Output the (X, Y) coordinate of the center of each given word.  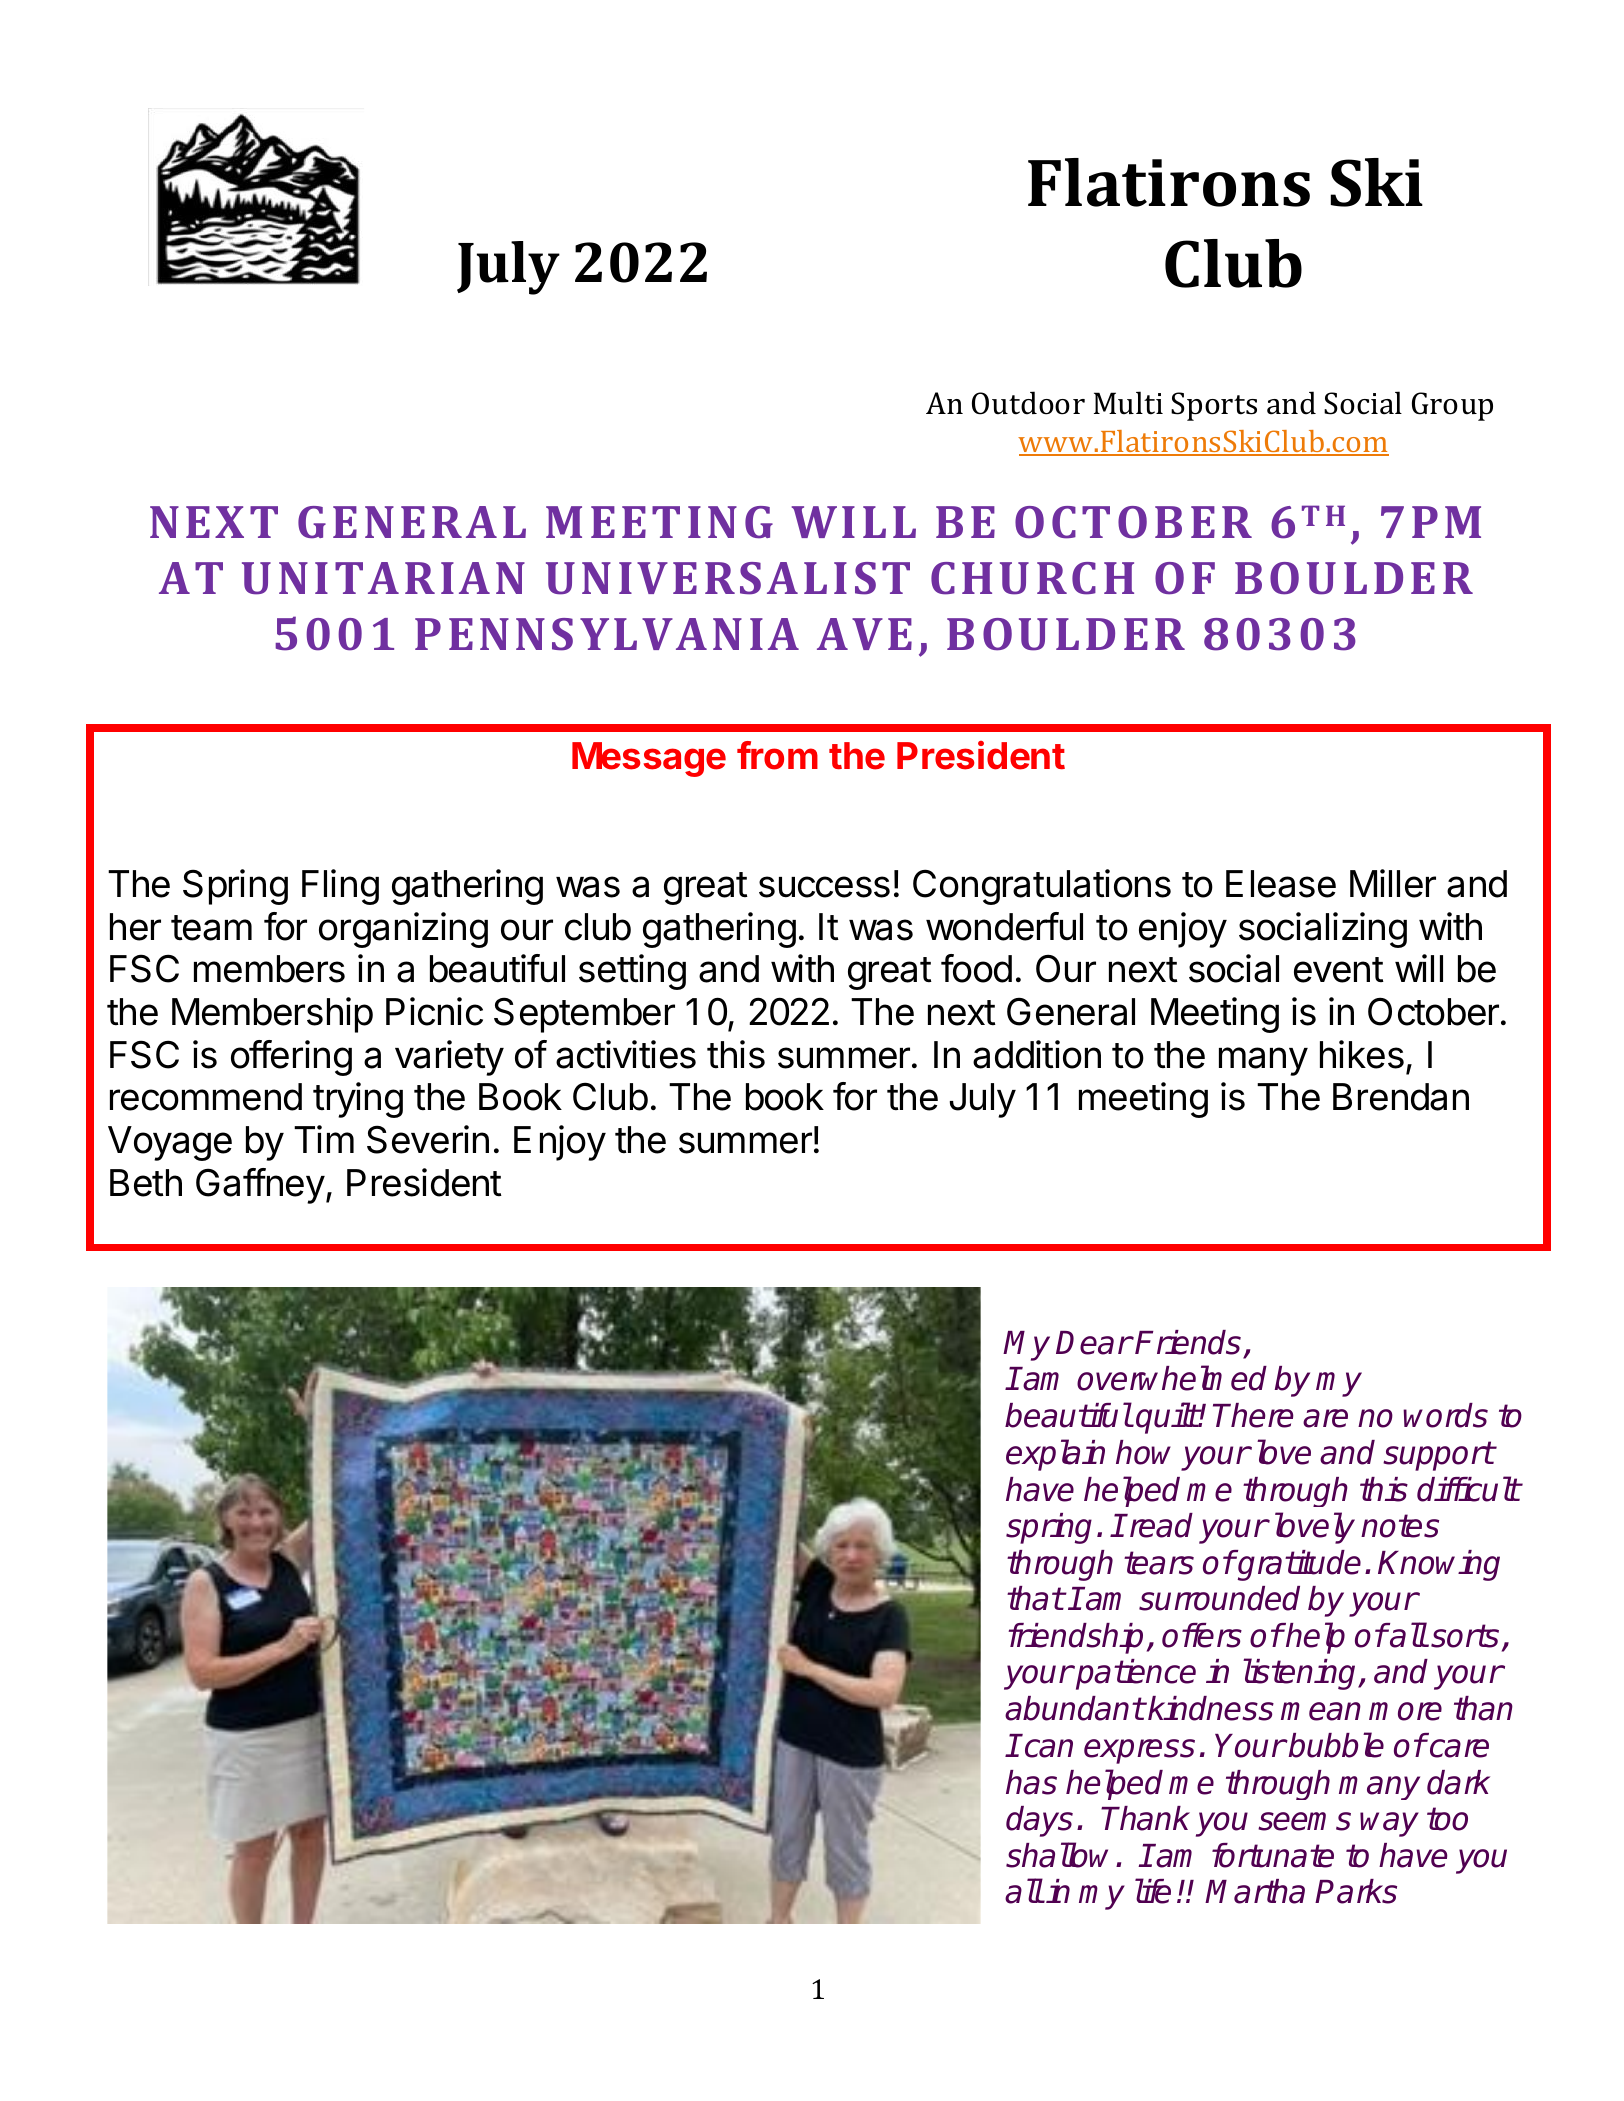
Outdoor (1028, 403)
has (1031, 1782)
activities (626, 1054)
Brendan (1401, 1097)
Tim (324, 1139)
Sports (1214, 406)
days (1039, 1821)
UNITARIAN (383, 578)
